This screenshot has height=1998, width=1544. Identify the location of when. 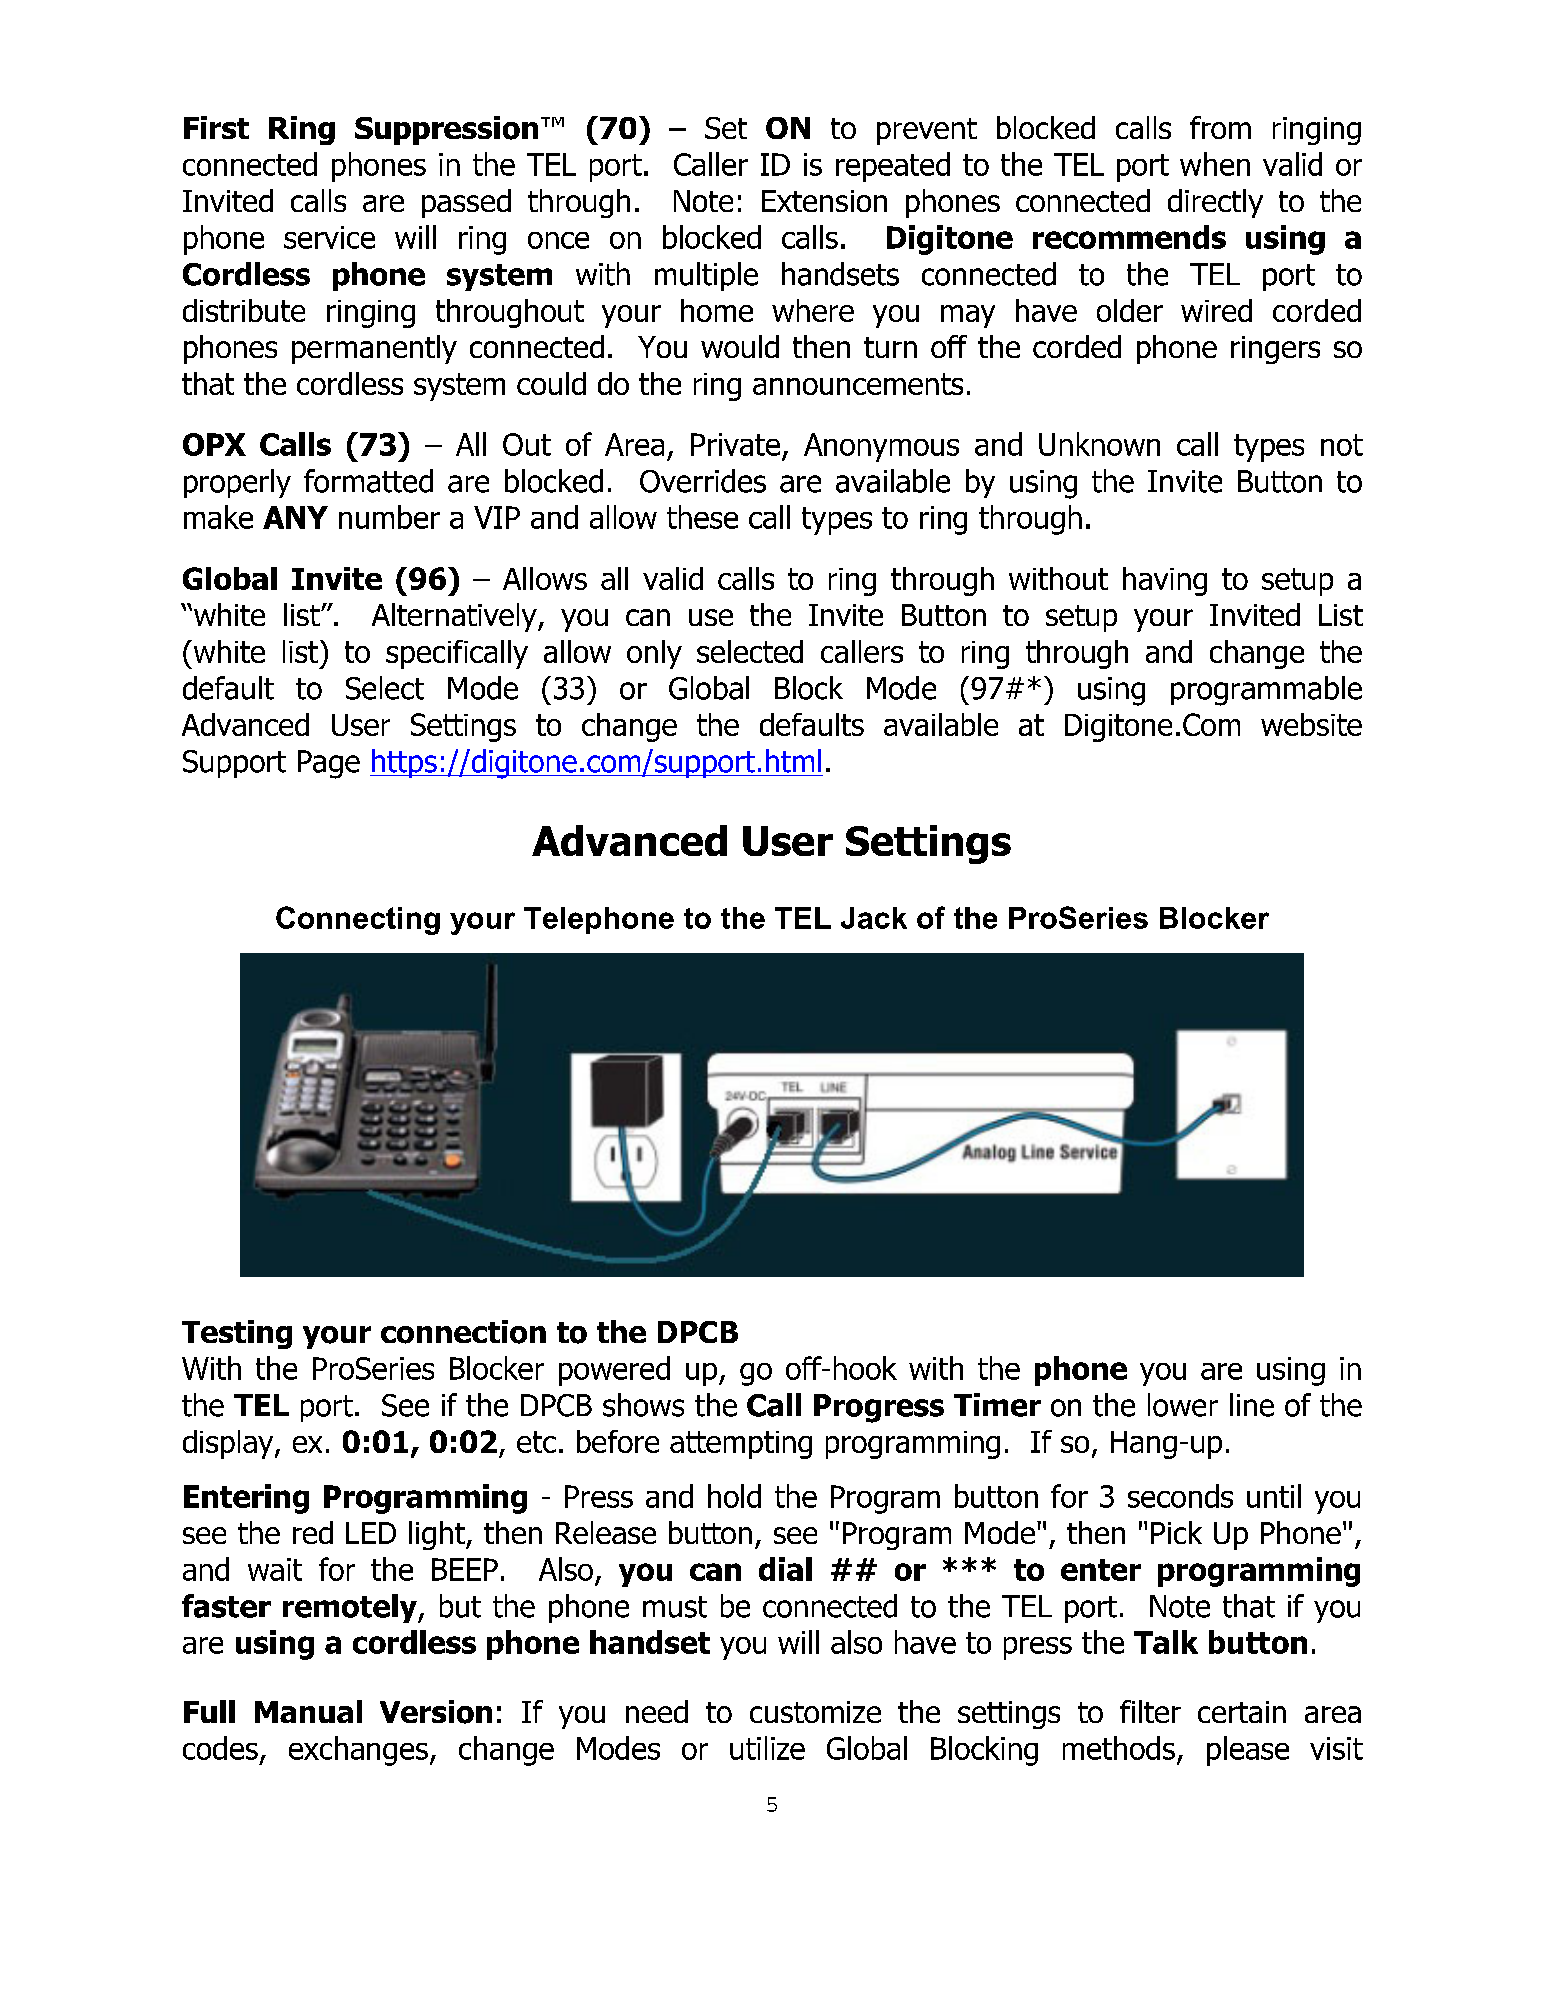
(1215, 164).
